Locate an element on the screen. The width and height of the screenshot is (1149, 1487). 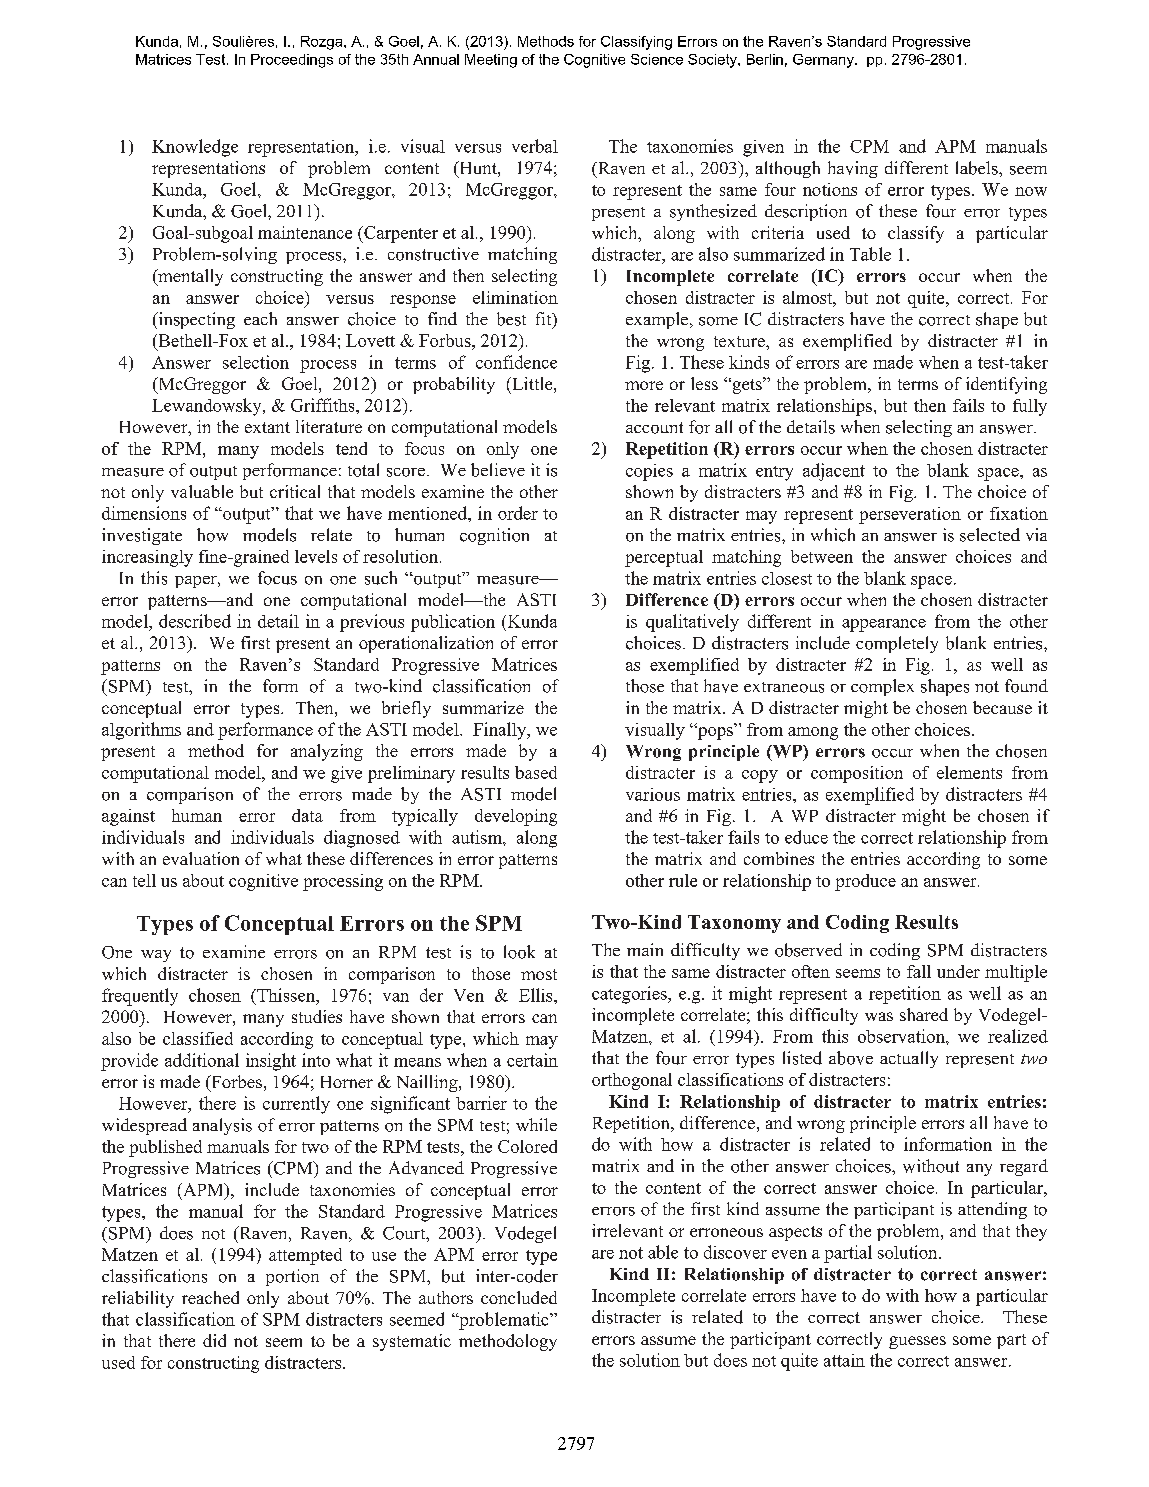
complex is located at coordinates (882, 687).
